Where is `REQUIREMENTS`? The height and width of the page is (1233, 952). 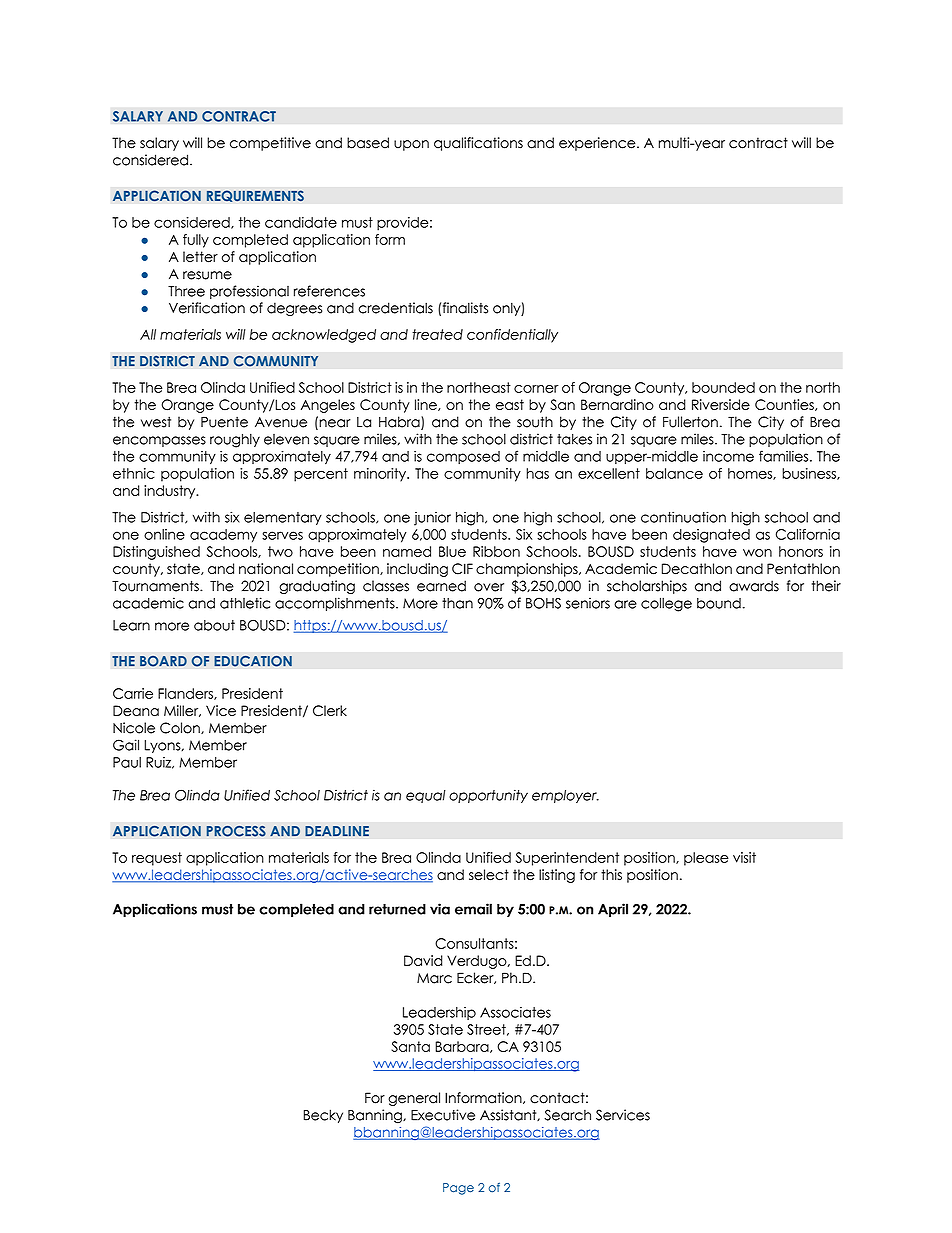 REQUIREMENTS is located at coordinates (255, 196).
